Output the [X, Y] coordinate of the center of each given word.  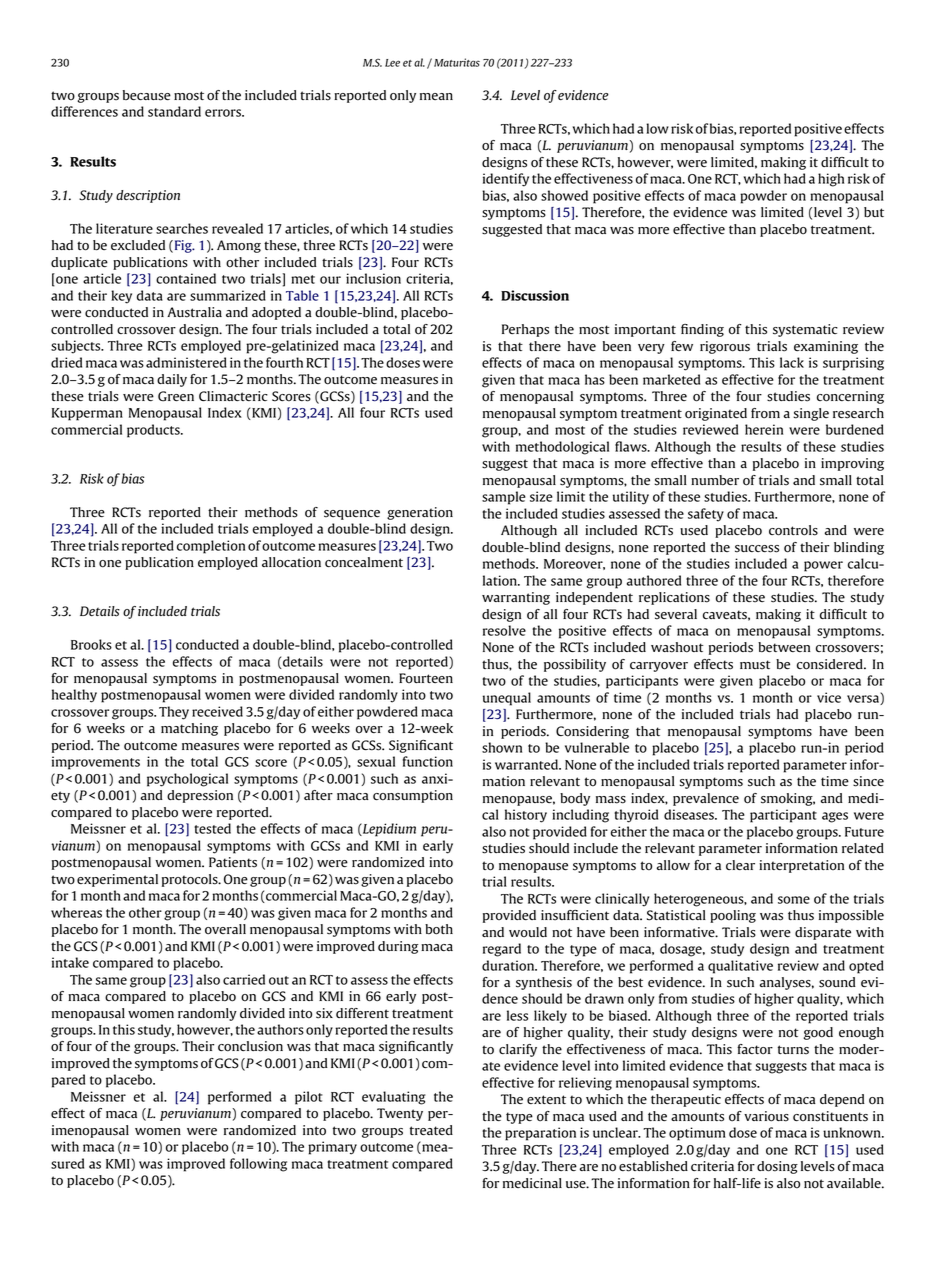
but [874, 212]
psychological [187, 780]
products [154, 431]
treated [431, 1130]
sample [504, 498]
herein [764, 429]
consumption [413, 796]
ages [835, 817]
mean [436, 96]
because [147, 95]
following [258, 1165]
